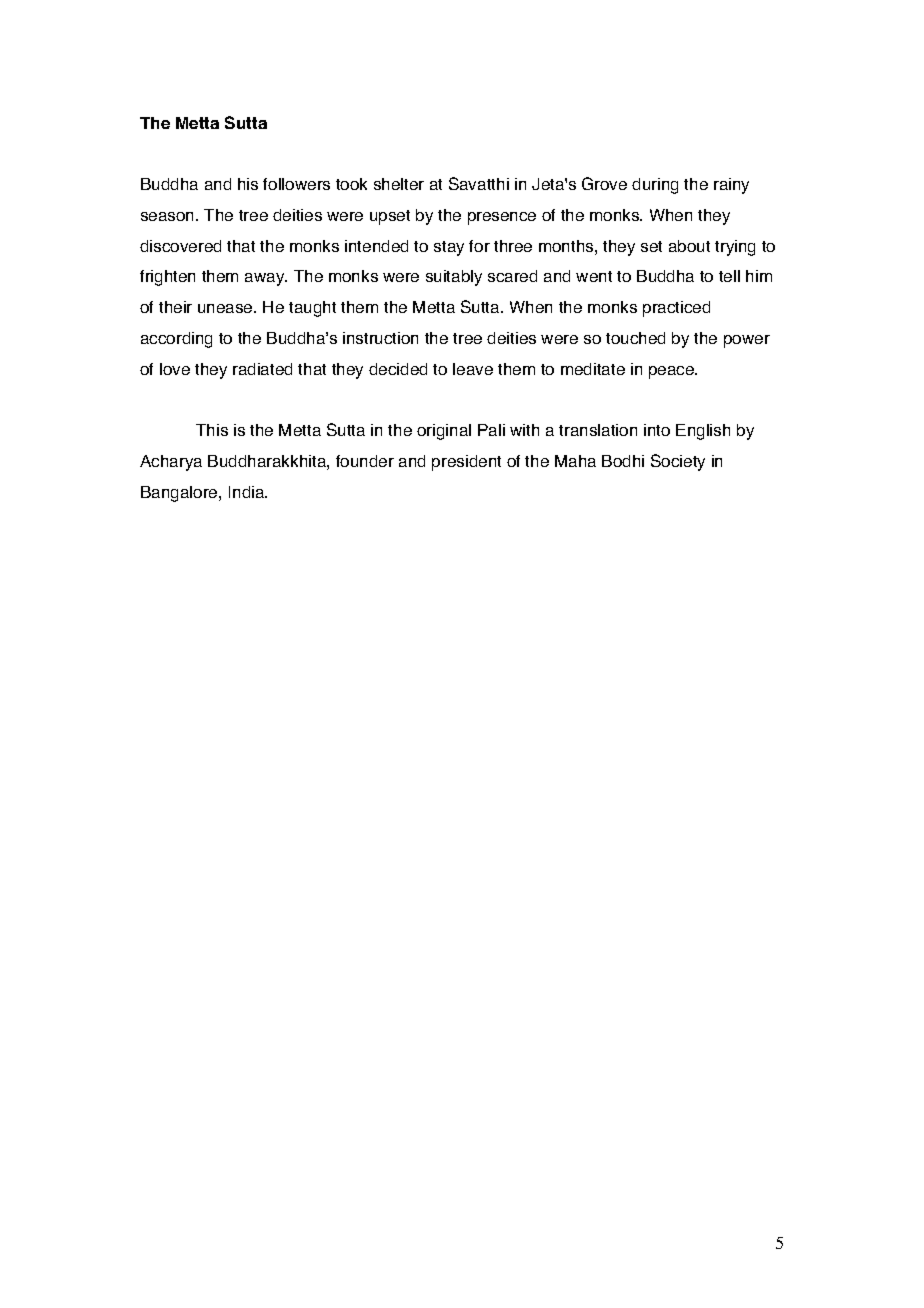 This document has width=924, height=1308. I want to click on India, so click(248, 492).
